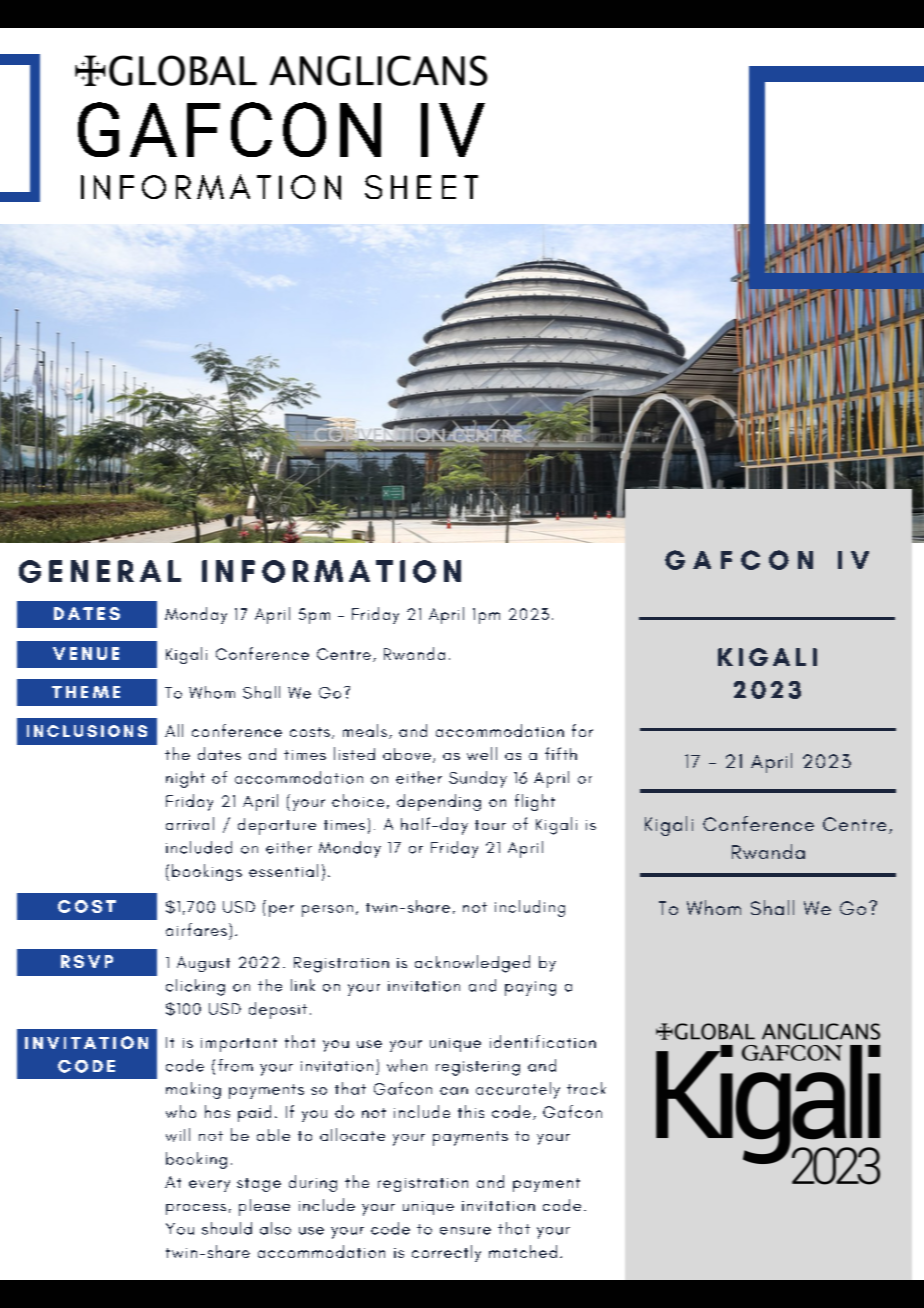  What do you see at coordinates (86, 653) in the document?
I see `VENUE` at bounding box center [86, 653].
